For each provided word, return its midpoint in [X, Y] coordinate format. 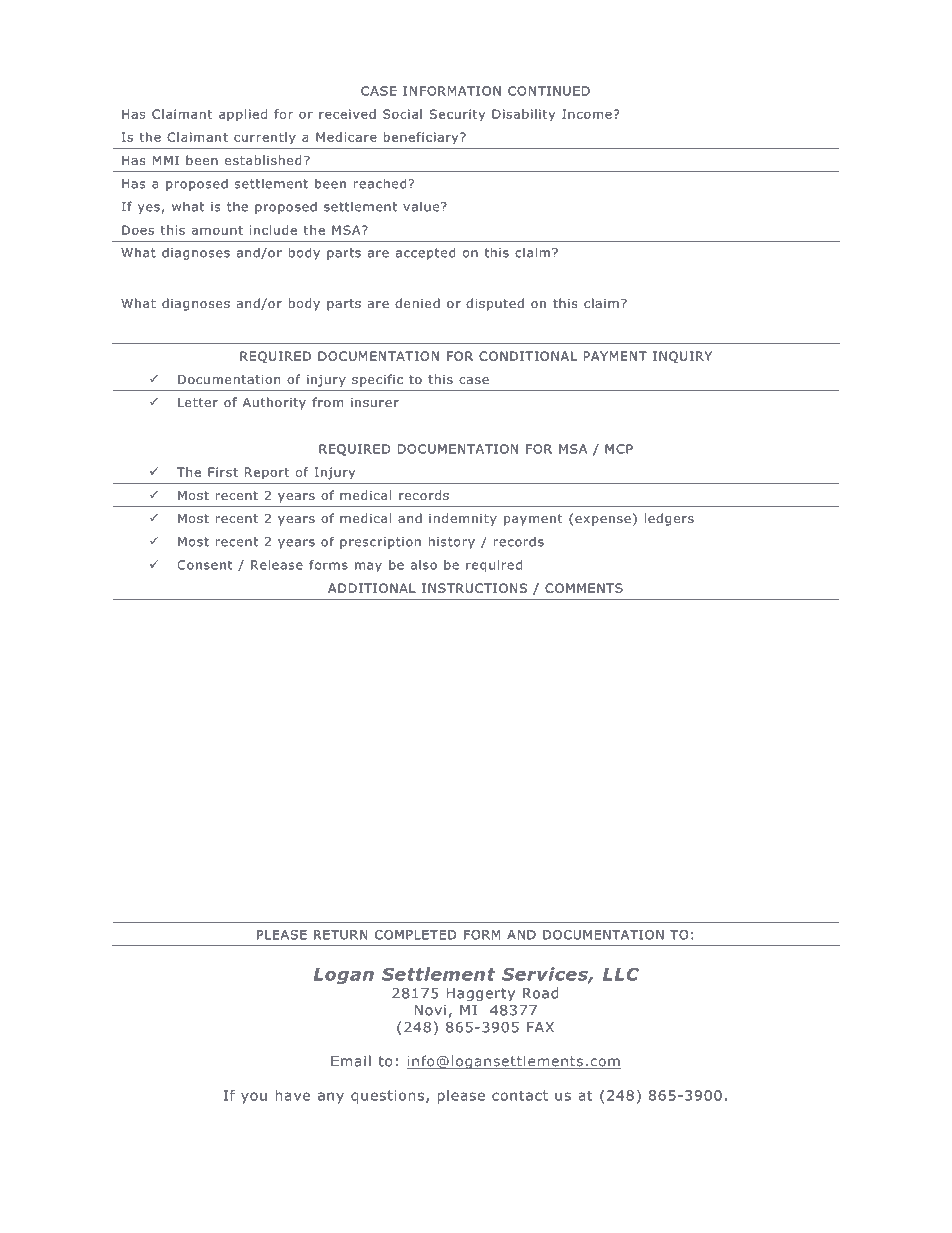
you [254, 1098]
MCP [619, 449]
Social [402, 114]
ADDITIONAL [372, 588]
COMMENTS [584, 588]
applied [243, 115]
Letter [198, 402]
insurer [375, 402]
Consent [204, 565]
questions [387, 1097]
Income [587, 114]
